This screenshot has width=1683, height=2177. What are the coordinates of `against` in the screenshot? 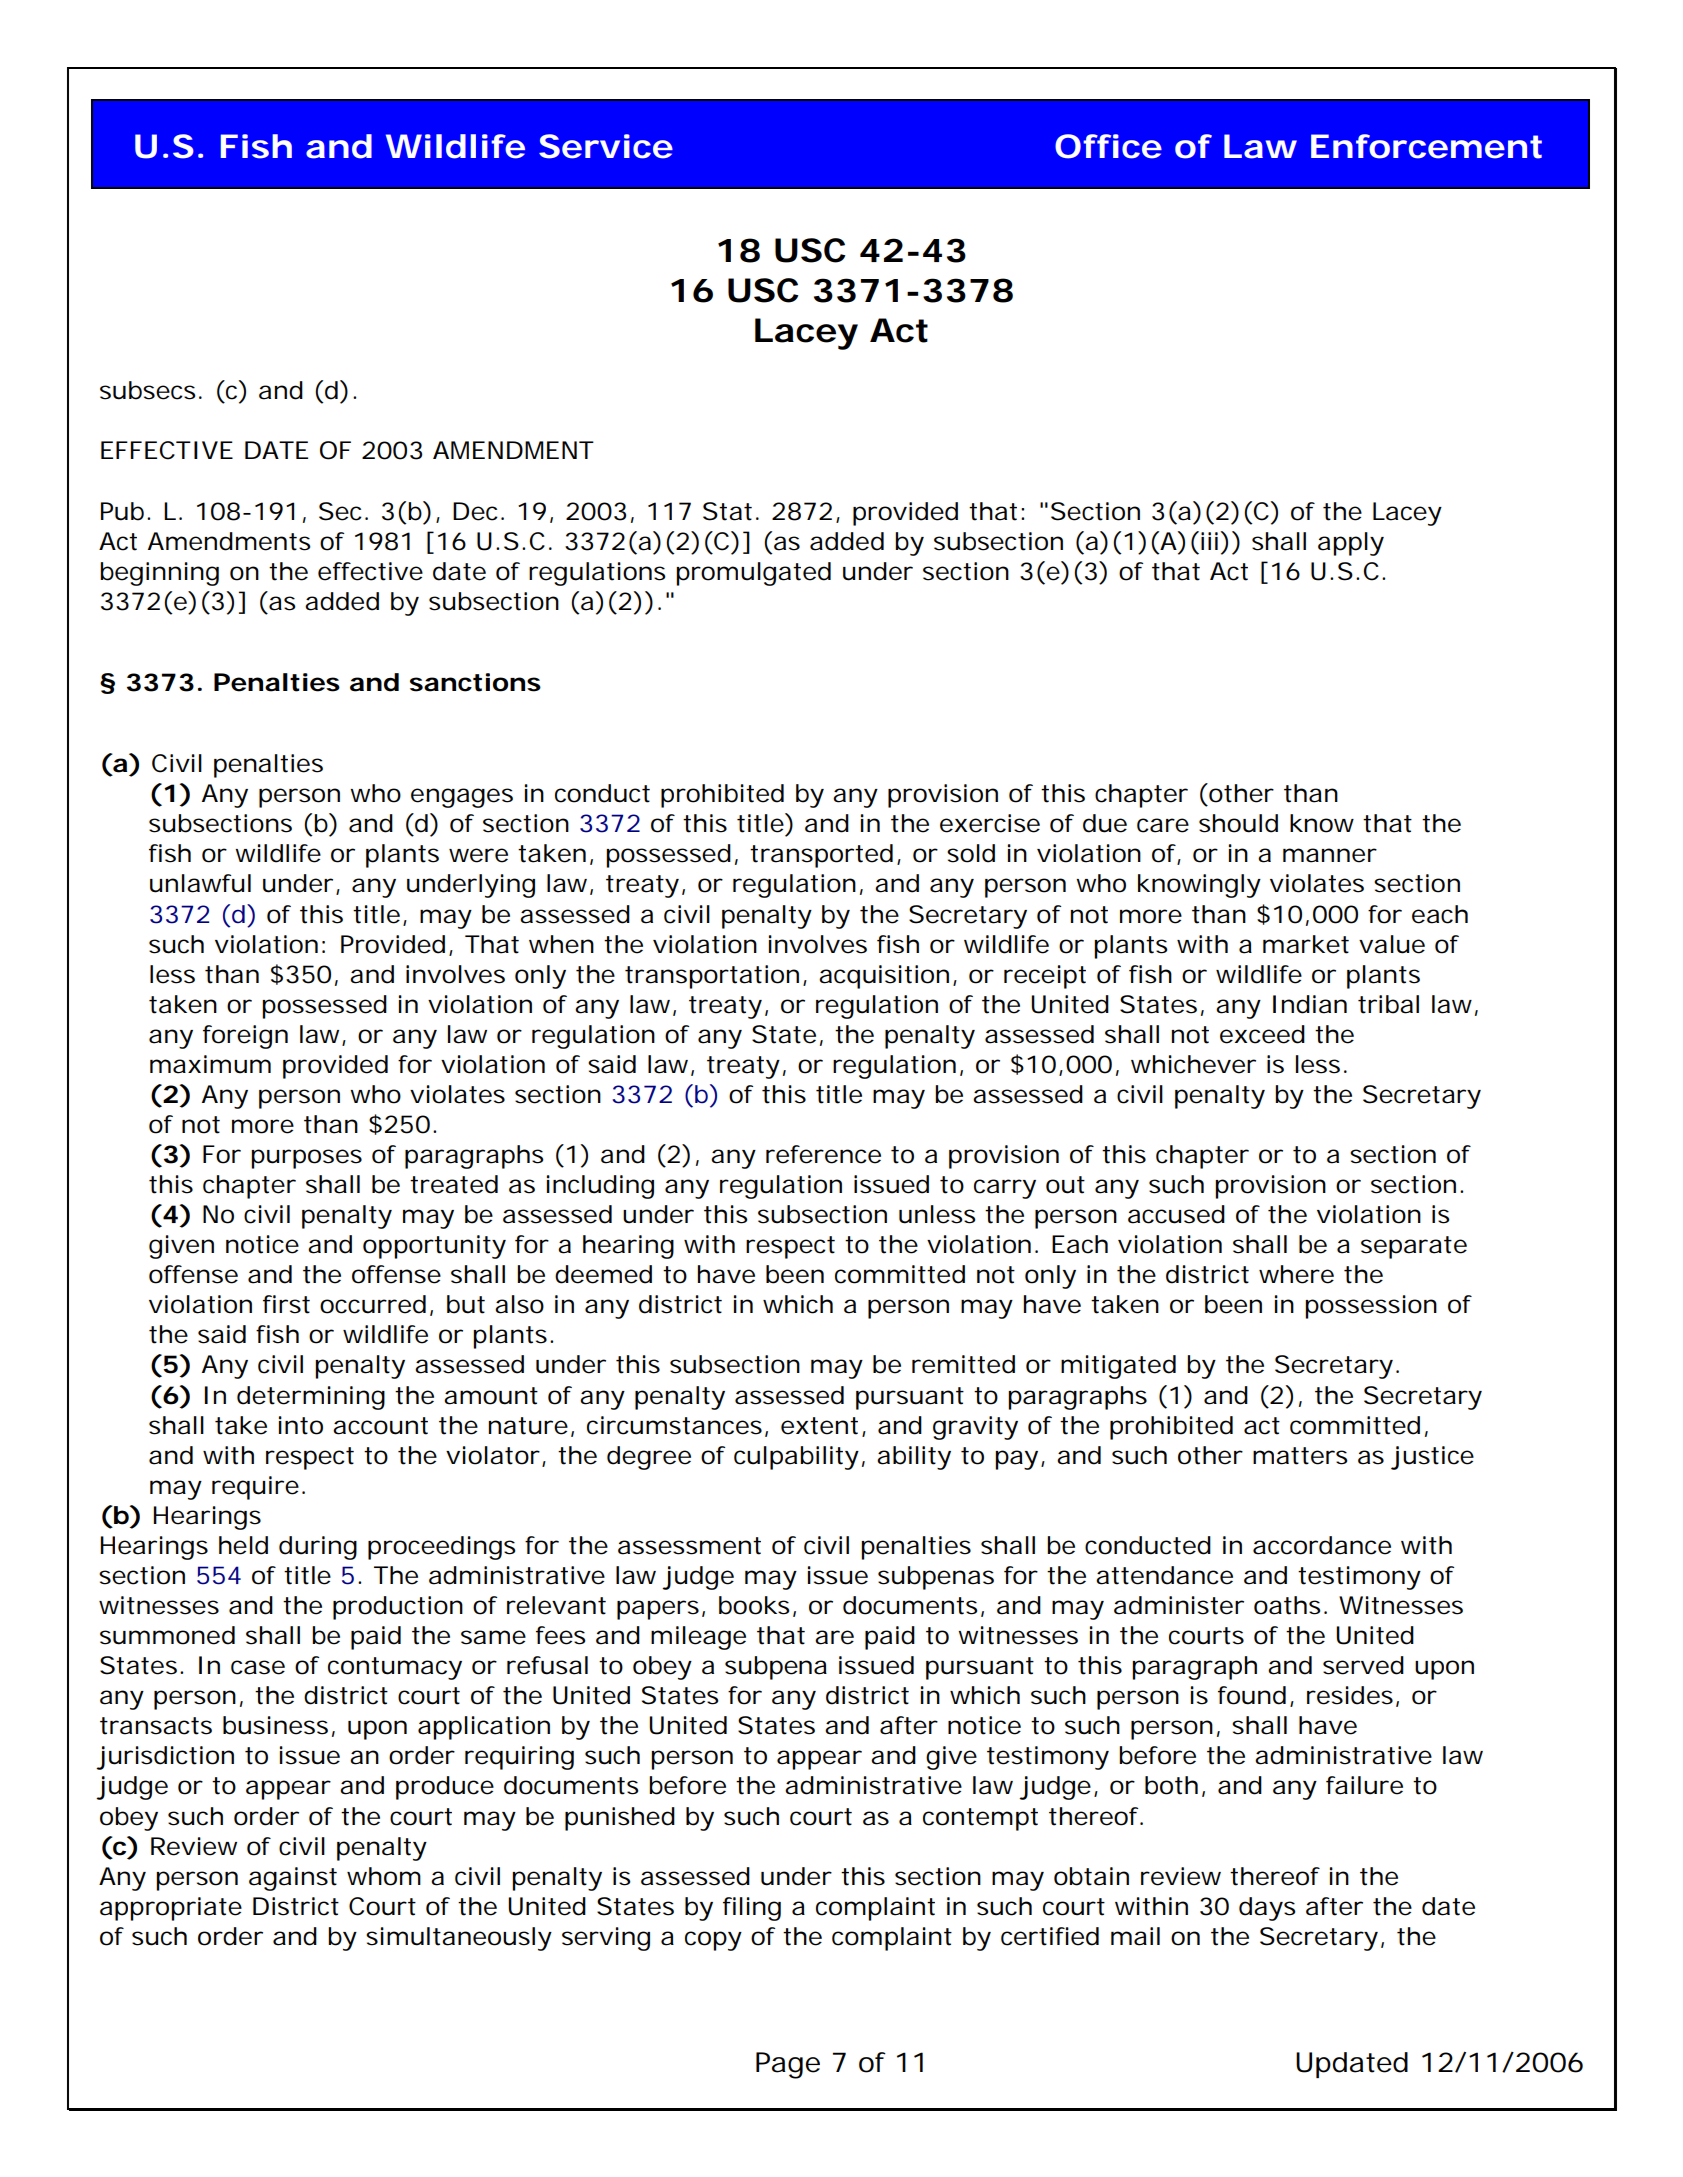 It's located at (293, 1879).
